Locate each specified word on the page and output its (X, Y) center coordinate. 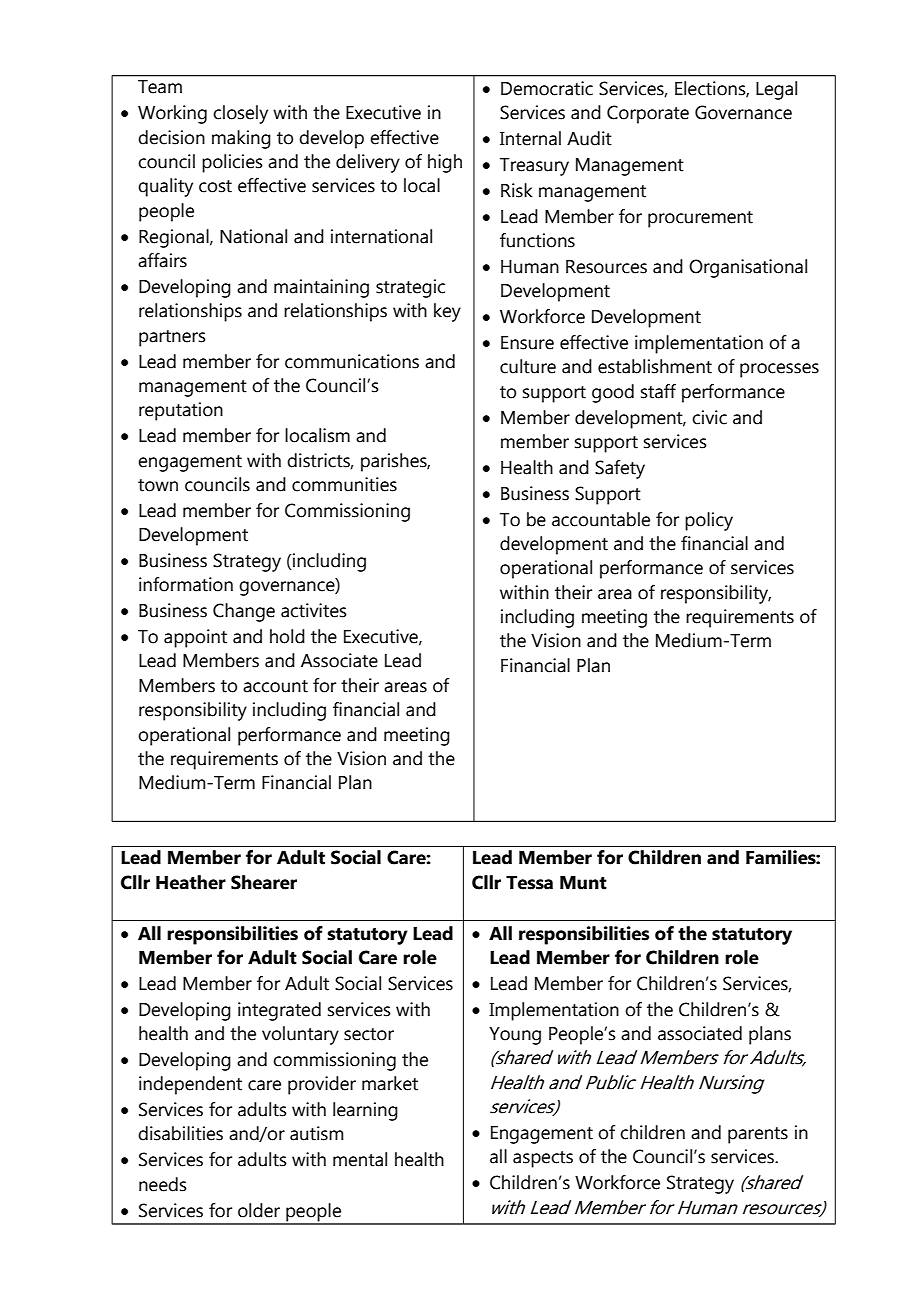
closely (240, 114)
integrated (279, 1011)
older (259, 1210)
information (186, 584)
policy (709, 521)
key (447, 312)
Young (515, 1036)
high (445, 163)
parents (758, 1135)
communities (344, 484)
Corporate (648, 114)
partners (172, 338)
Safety (620, 469)
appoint (195, 638)
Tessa (529, 883)
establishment (655, 366)
